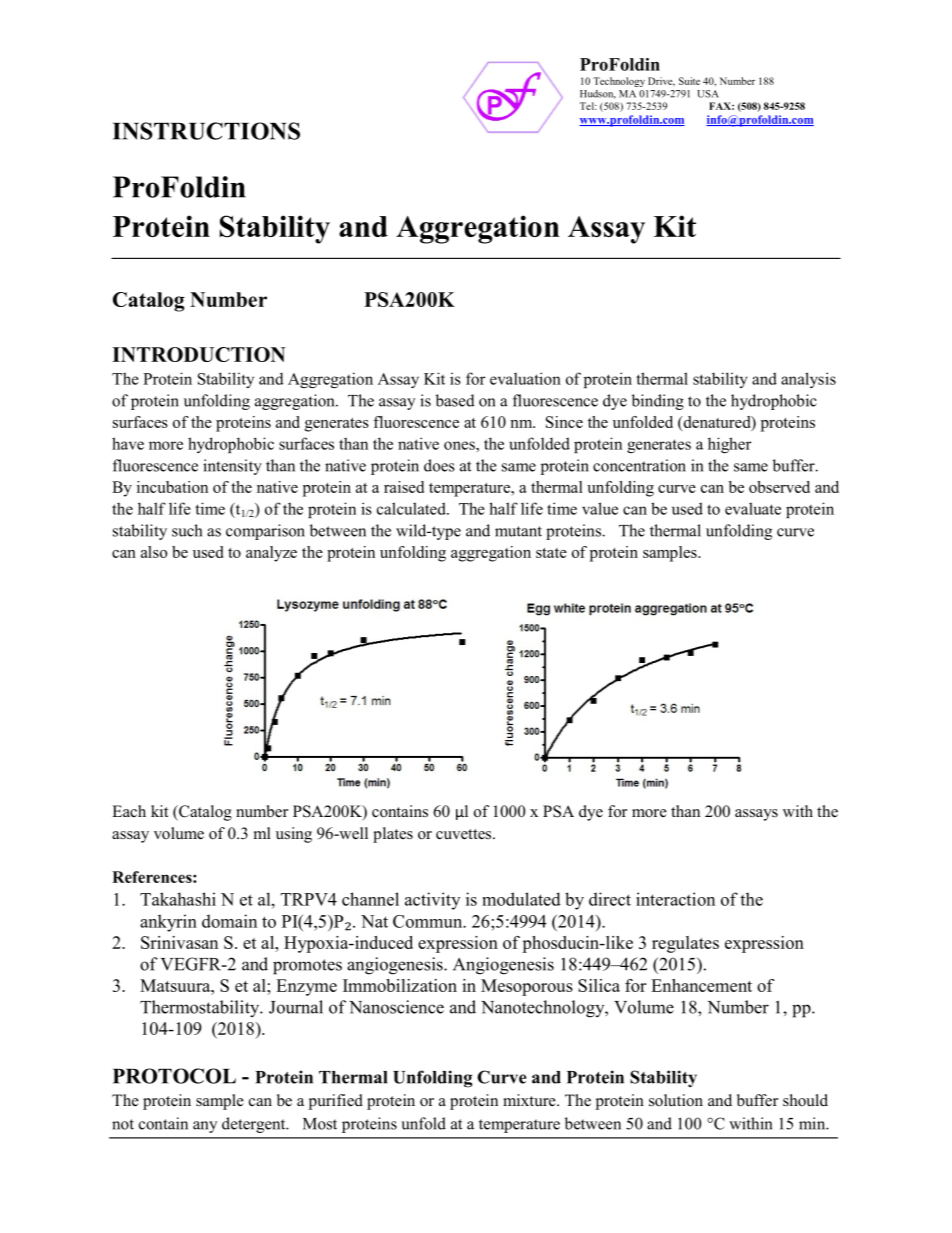 This screenshot has width=952, height=1233. Describe the element at coordinates (206, 131) in the screenshot. I see `INSTRUCTIONS` at that location.
